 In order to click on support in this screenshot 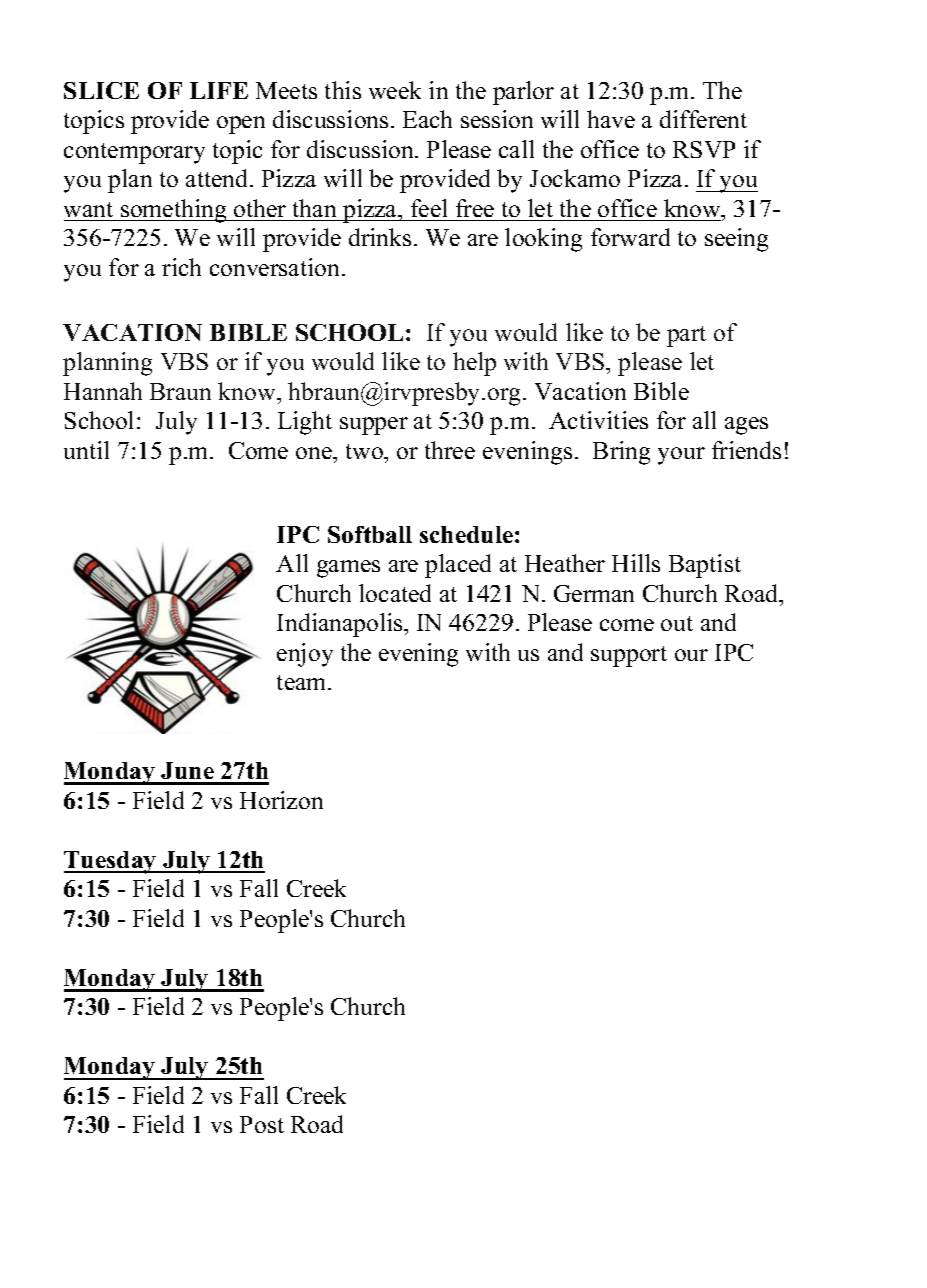, I will do `click(629, 656)`.
